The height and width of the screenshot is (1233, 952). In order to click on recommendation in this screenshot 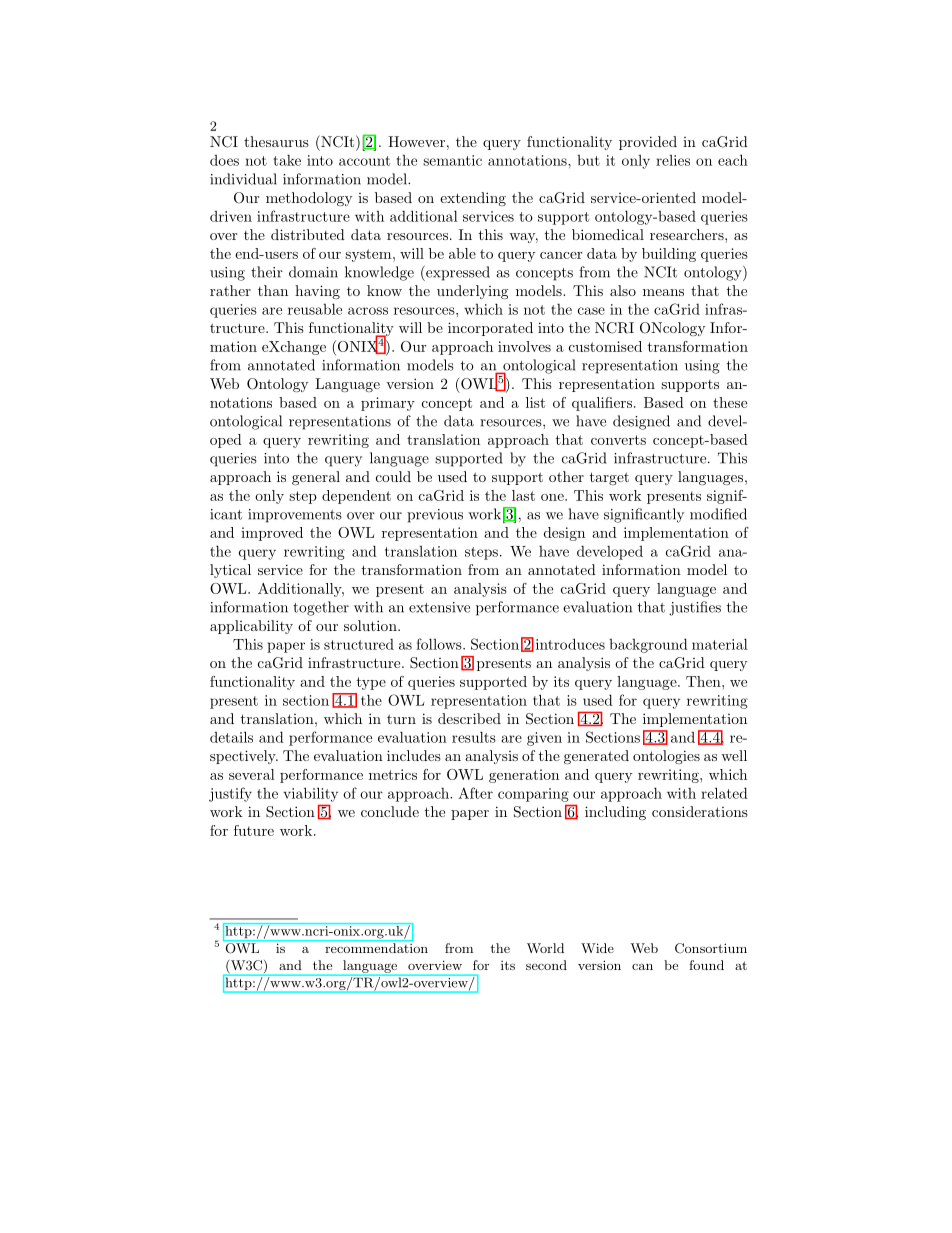, I will do `click(376, 948)`.
